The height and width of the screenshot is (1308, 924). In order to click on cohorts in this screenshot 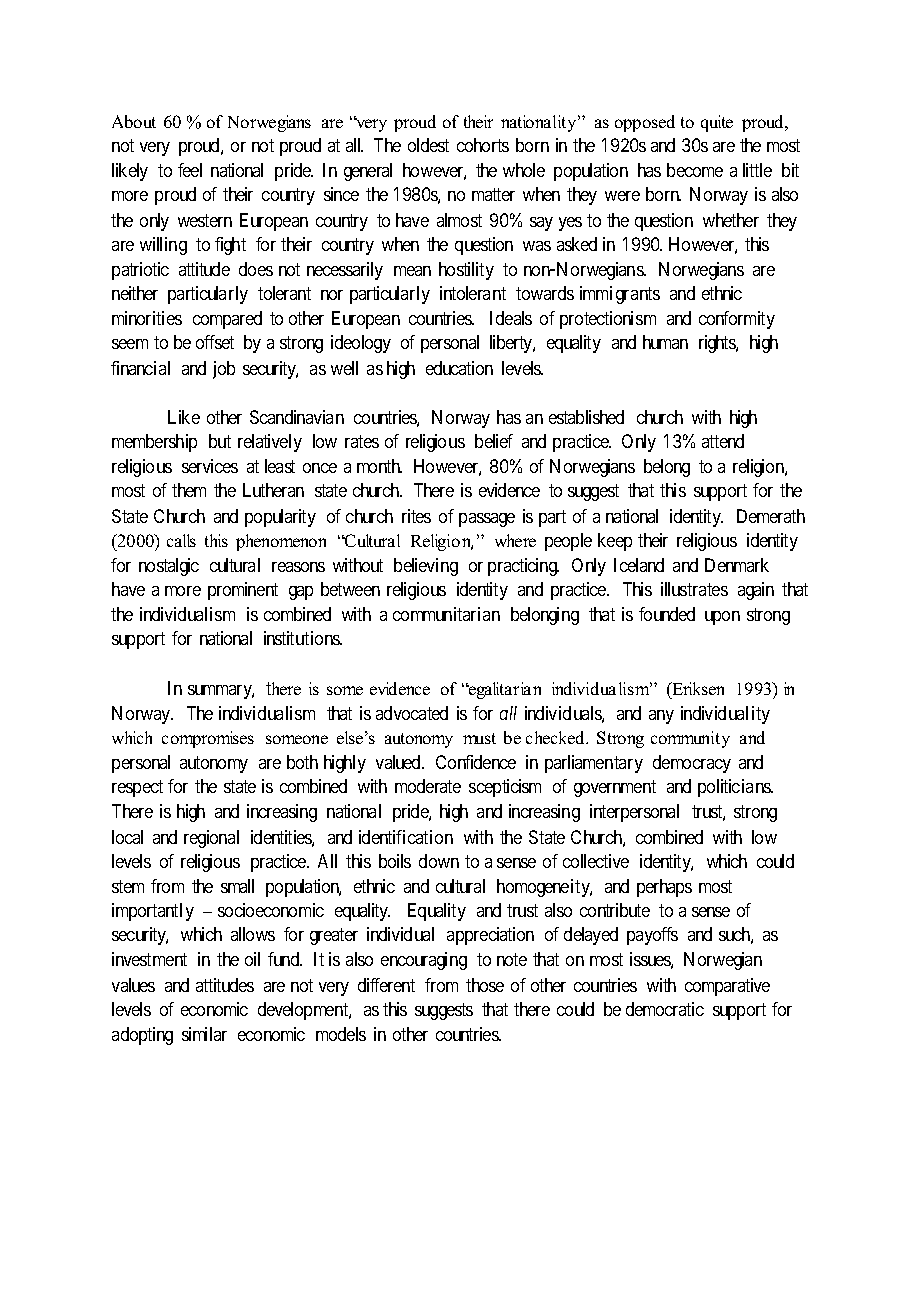, I will do `click(483, 145)`.
